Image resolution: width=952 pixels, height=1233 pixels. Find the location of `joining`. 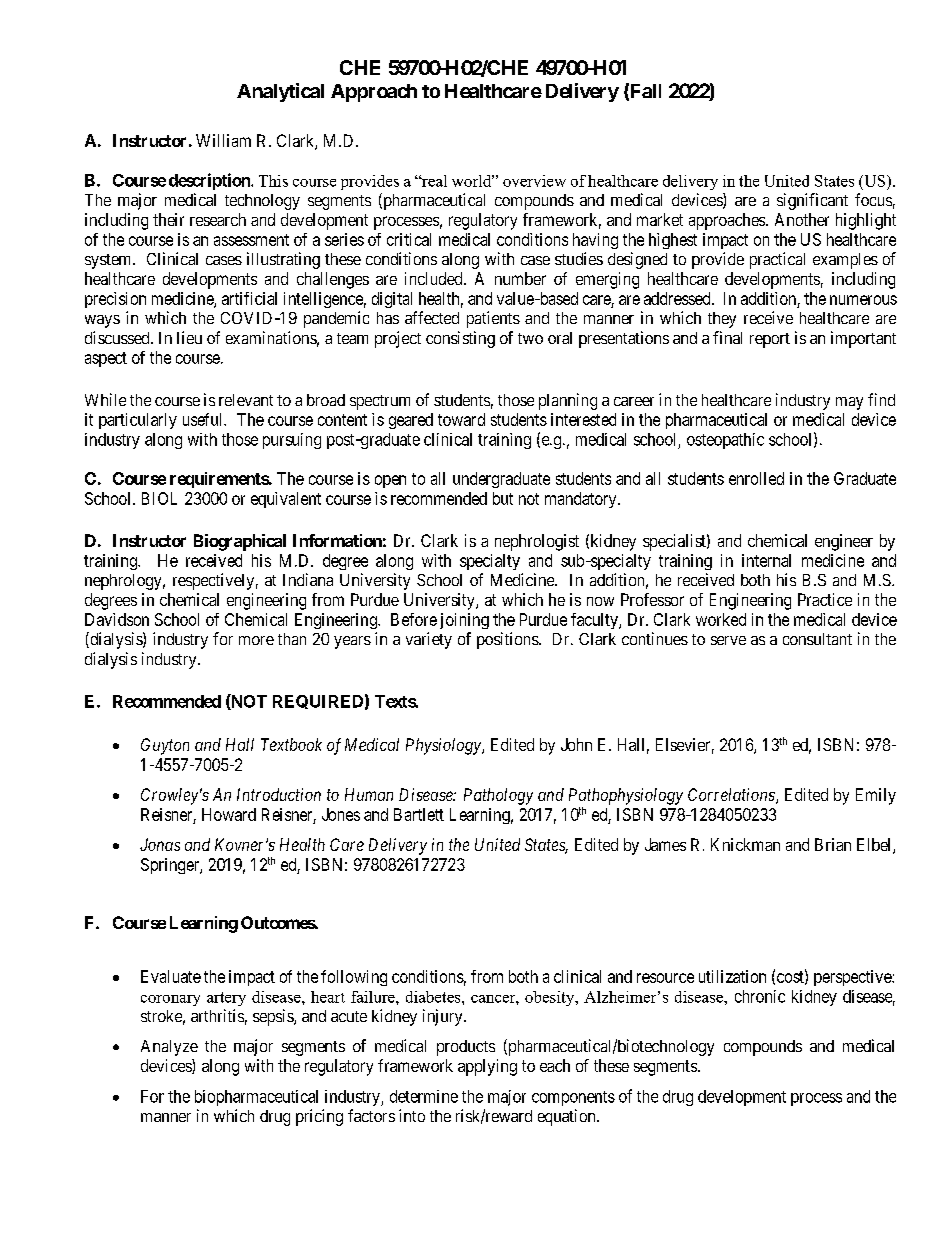

joining is located at coordinates (464, 621).
